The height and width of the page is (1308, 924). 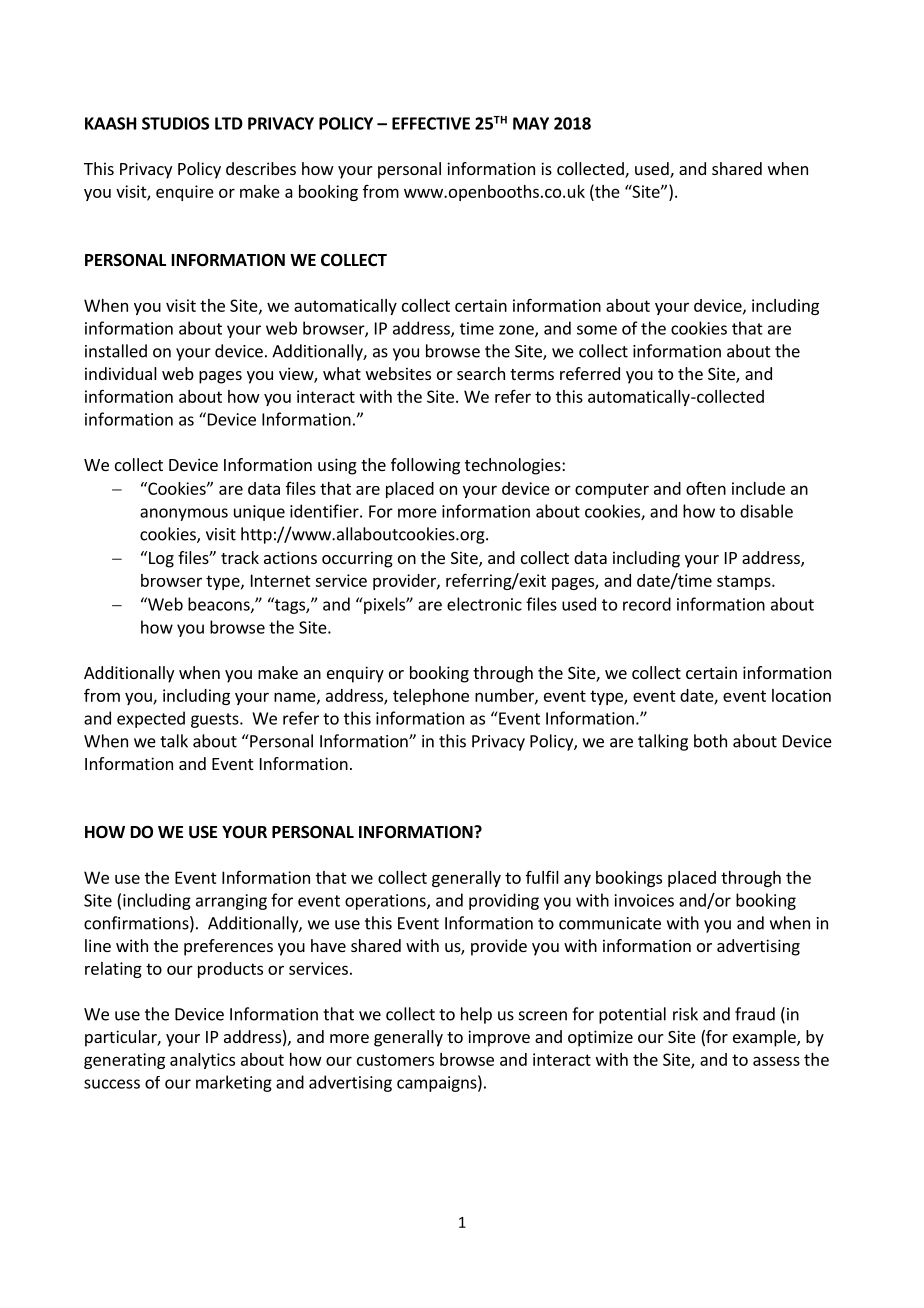 I want to click on MAY, so click(x=531, y=123).
